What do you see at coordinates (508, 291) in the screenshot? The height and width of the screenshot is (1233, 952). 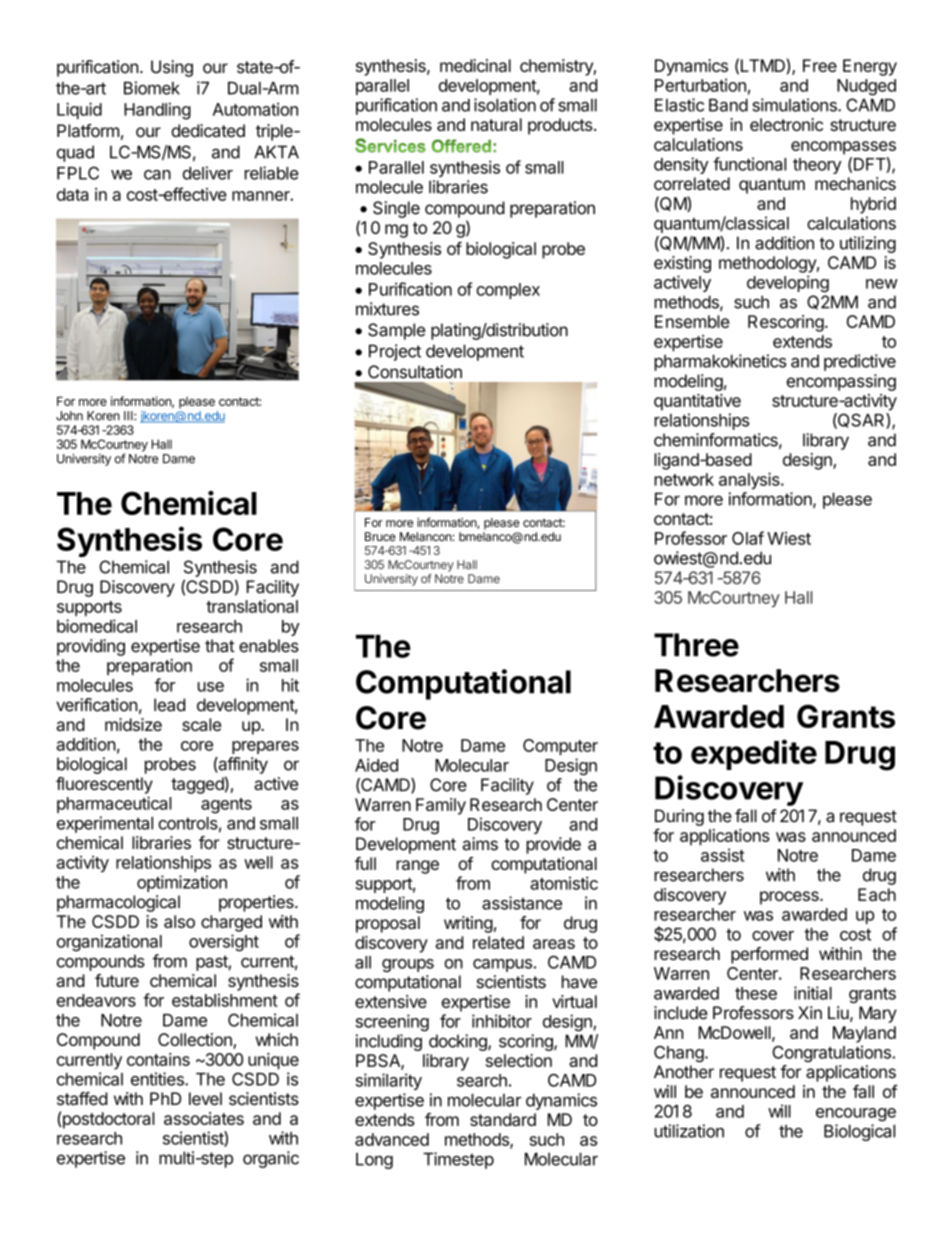 I see `complex` at bounding box center [508, 291].
